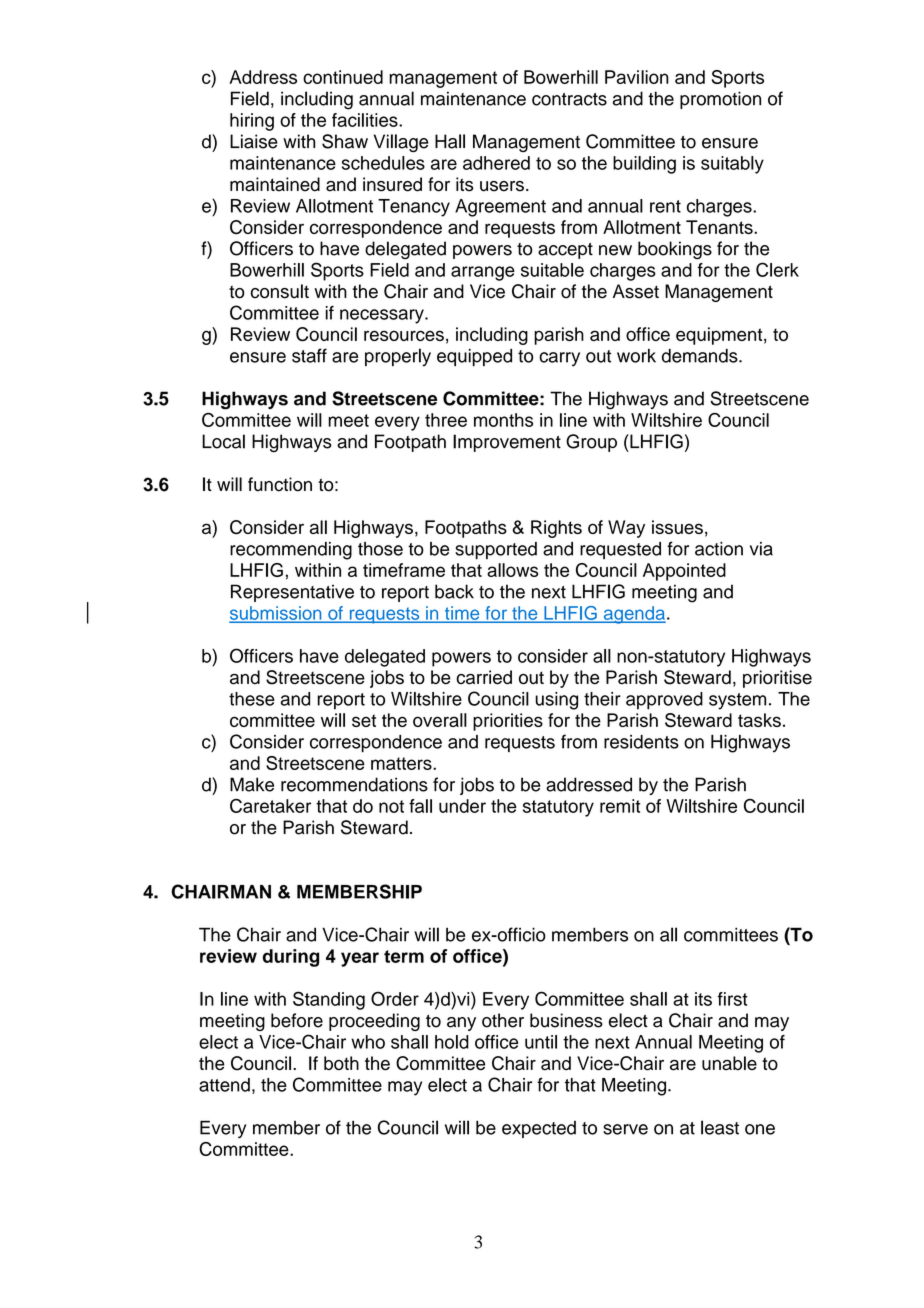 The width and height of the page is (924, 1308). I want to click on both, so click(341, 1063).
